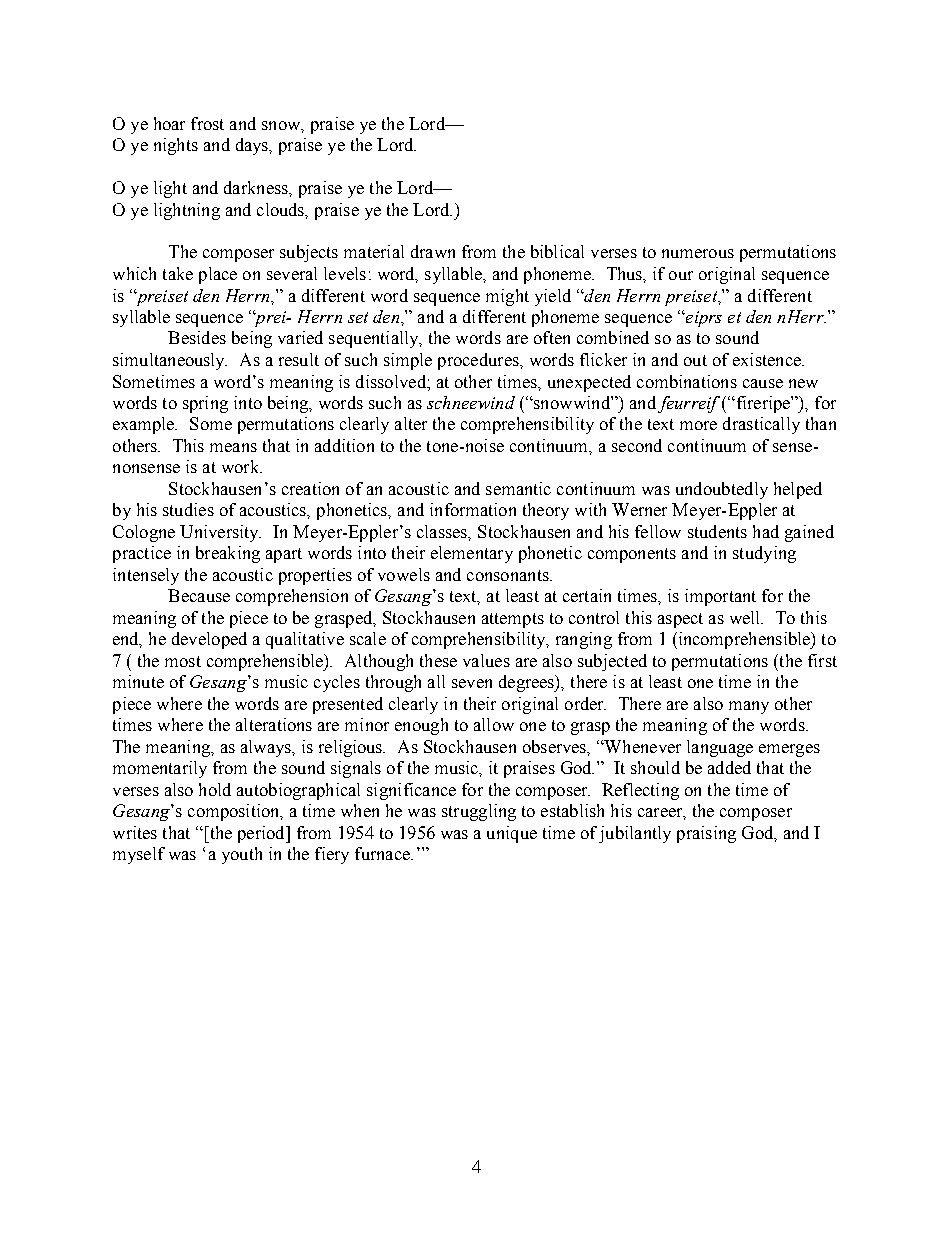 This image has height=1233, width=952. I want to click on undoubtedly, so click(722, 490).
